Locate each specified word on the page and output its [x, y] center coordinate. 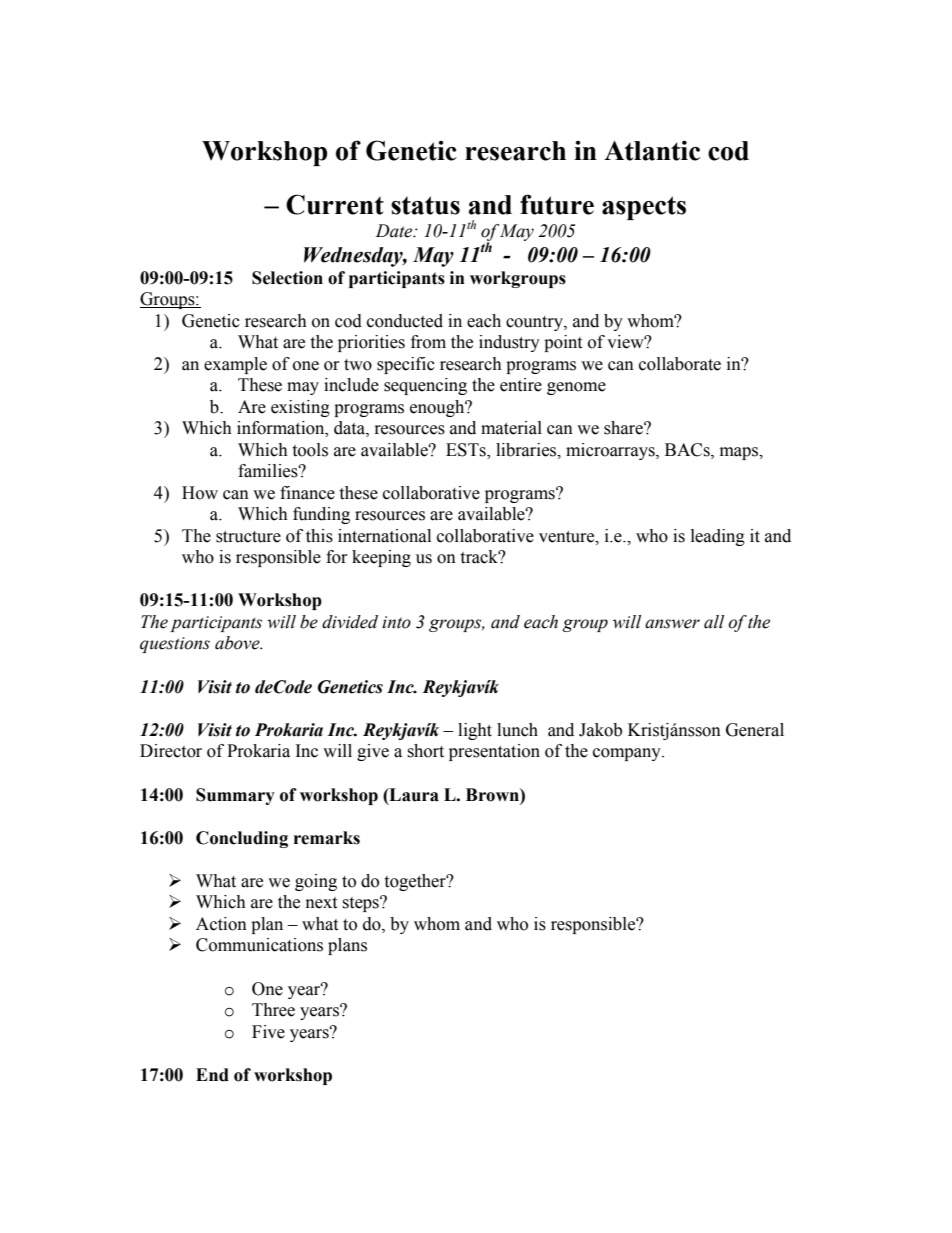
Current [335, 204]
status [425, 205]
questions [175, 645]
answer [672, 624]
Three [273, 1010]
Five [268, 1032]
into [396, 622]
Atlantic [652, 150]
